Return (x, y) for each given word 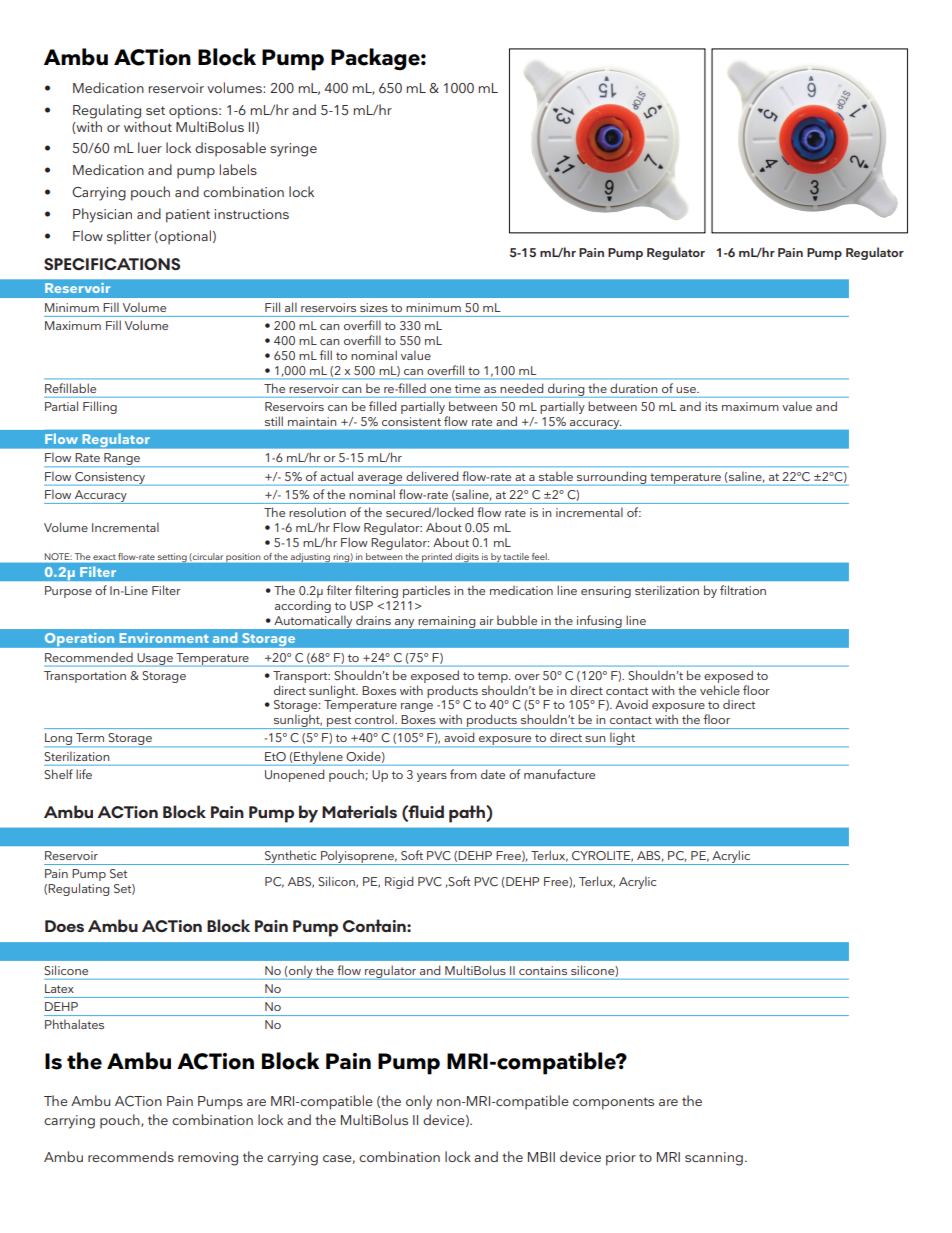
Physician (102, 215)
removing (208, 1159)
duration (633, 388)
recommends (131, 1156)
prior (621, 1159)
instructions (251, 214)
